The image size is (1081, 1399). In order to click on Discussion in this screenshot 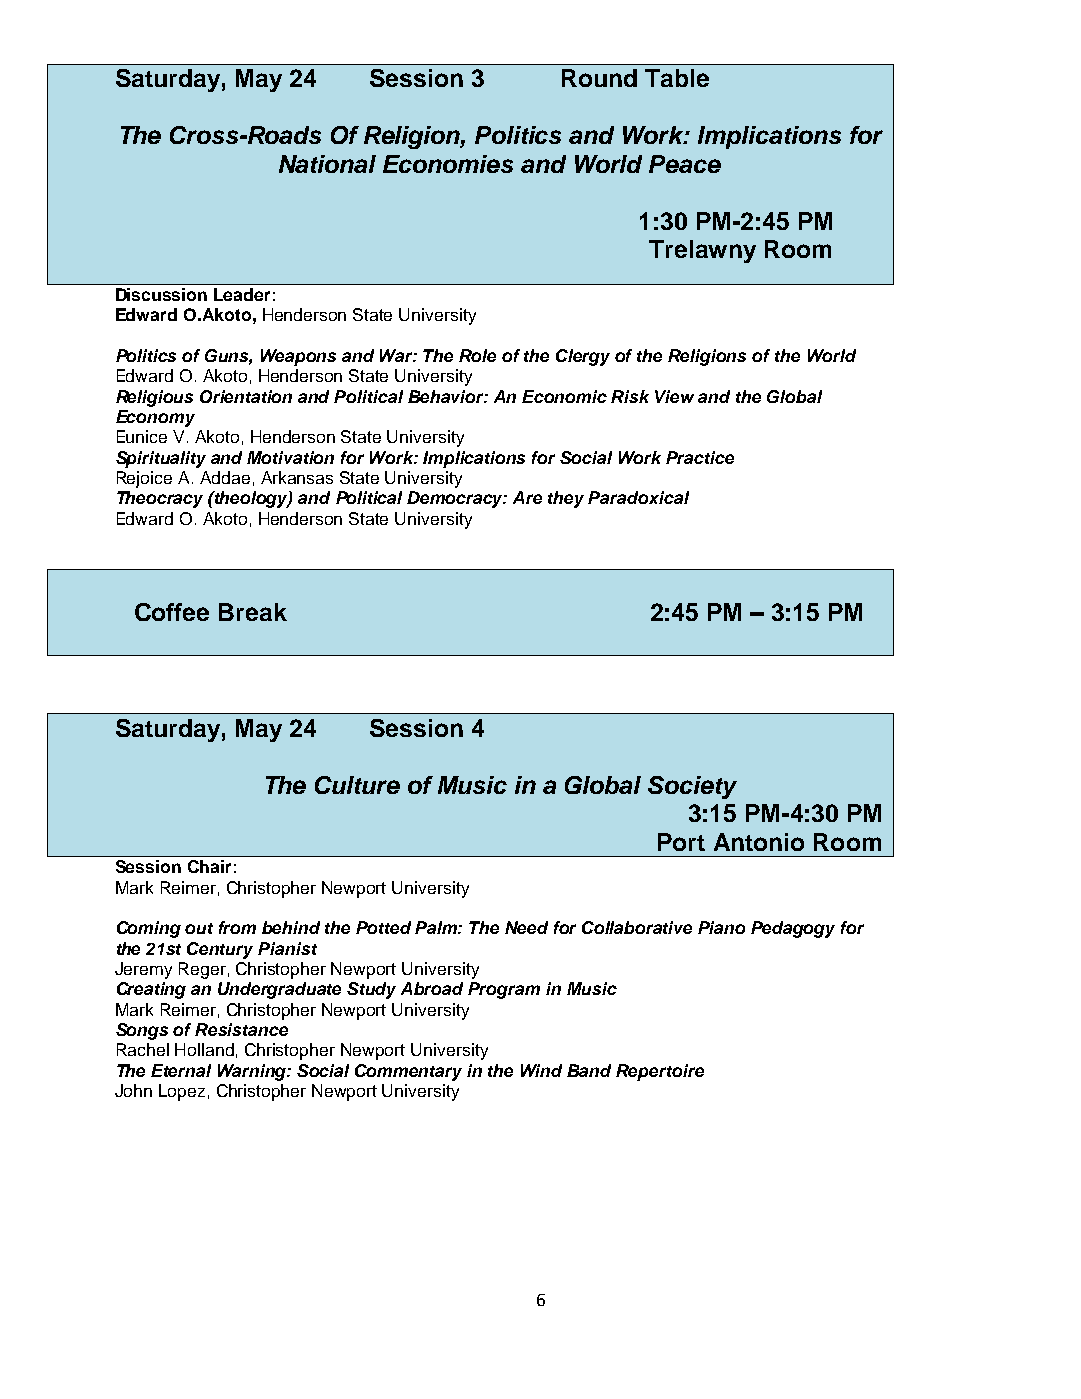, I will do `click(161, 294)`.
